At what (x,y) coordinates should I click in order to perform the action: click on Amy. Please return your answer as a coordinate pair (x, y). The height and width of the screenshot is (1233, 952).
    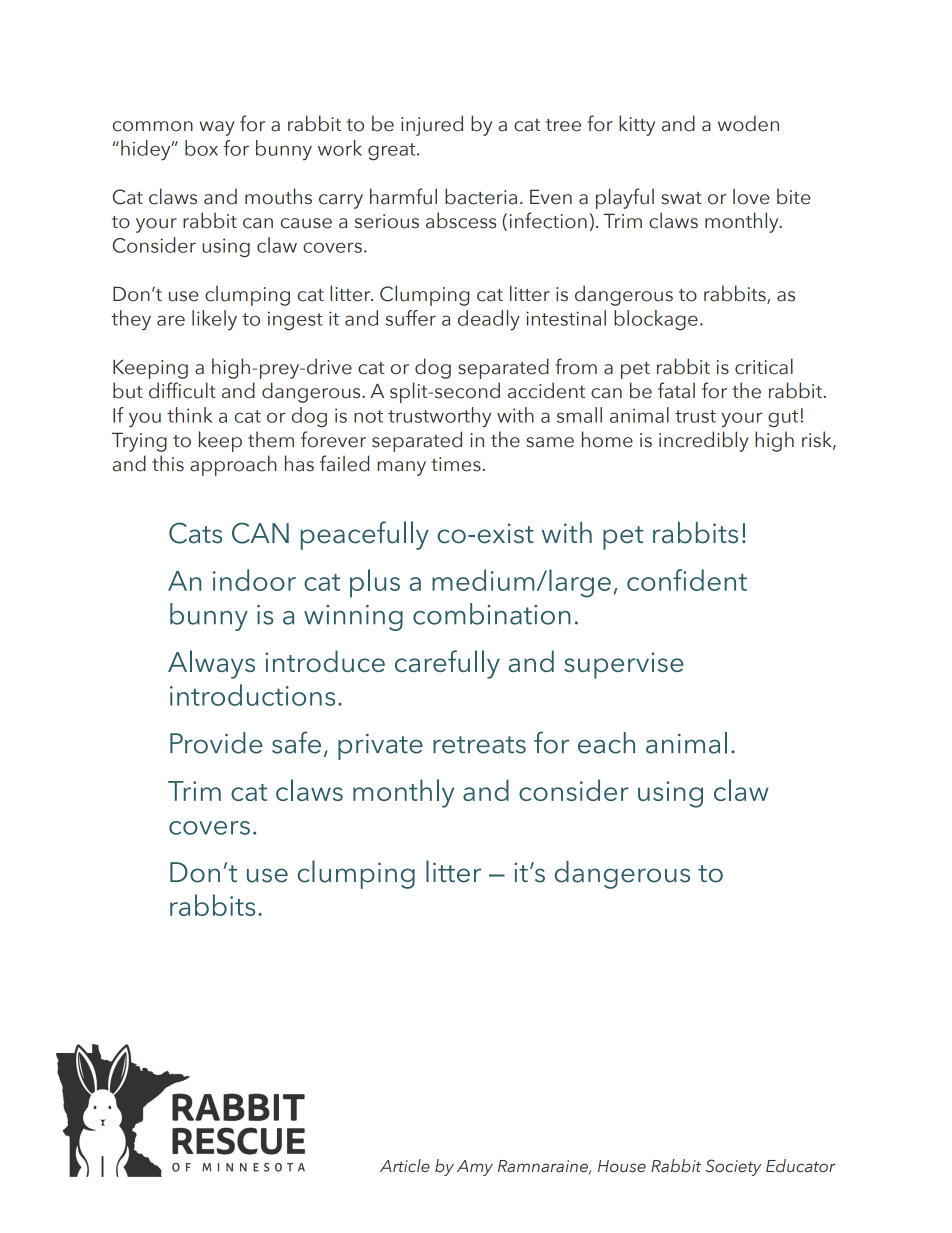
    Looking at the image, I should click on (475, 1168).
